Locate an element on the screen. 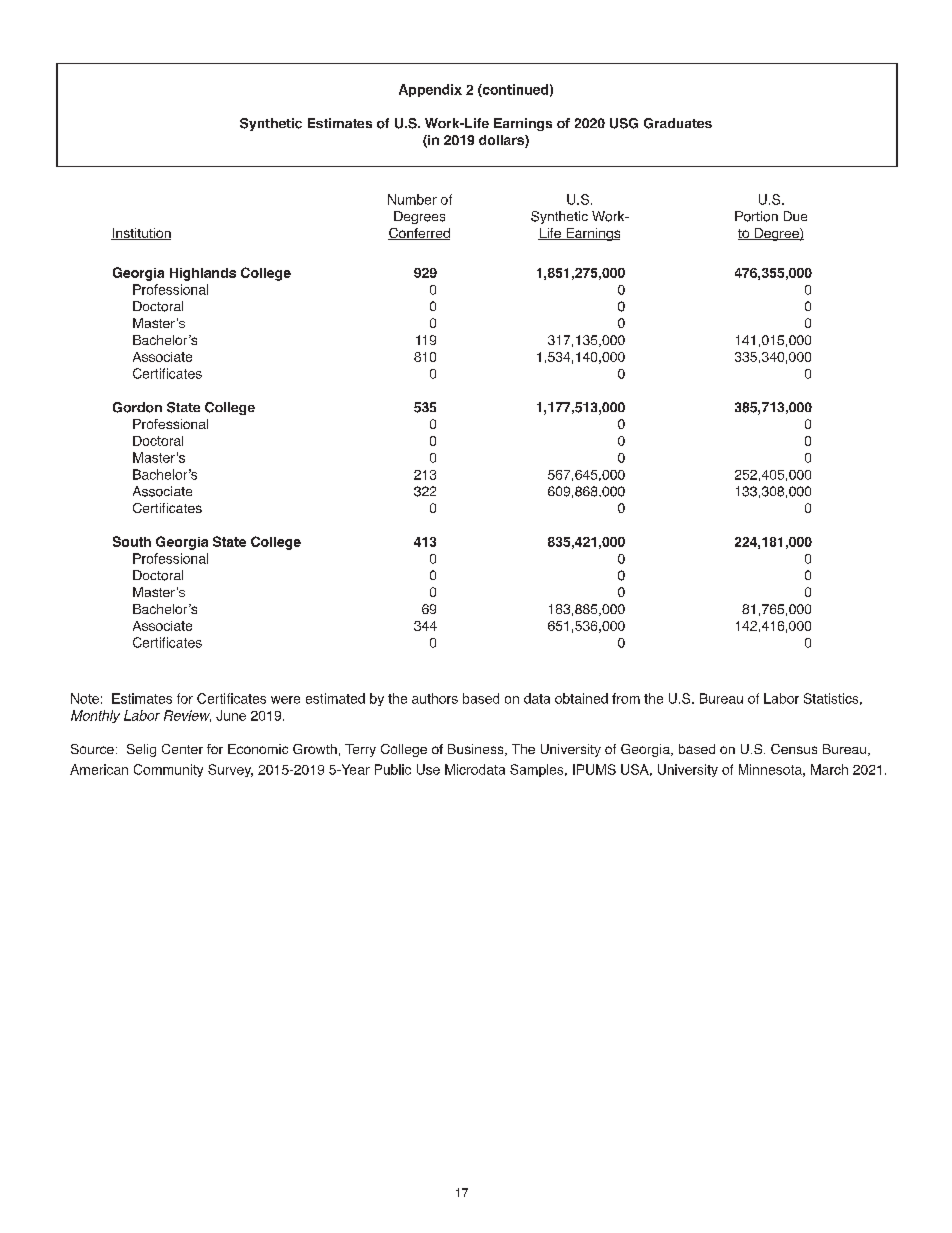  Business is located at coordinates (477, 750).
